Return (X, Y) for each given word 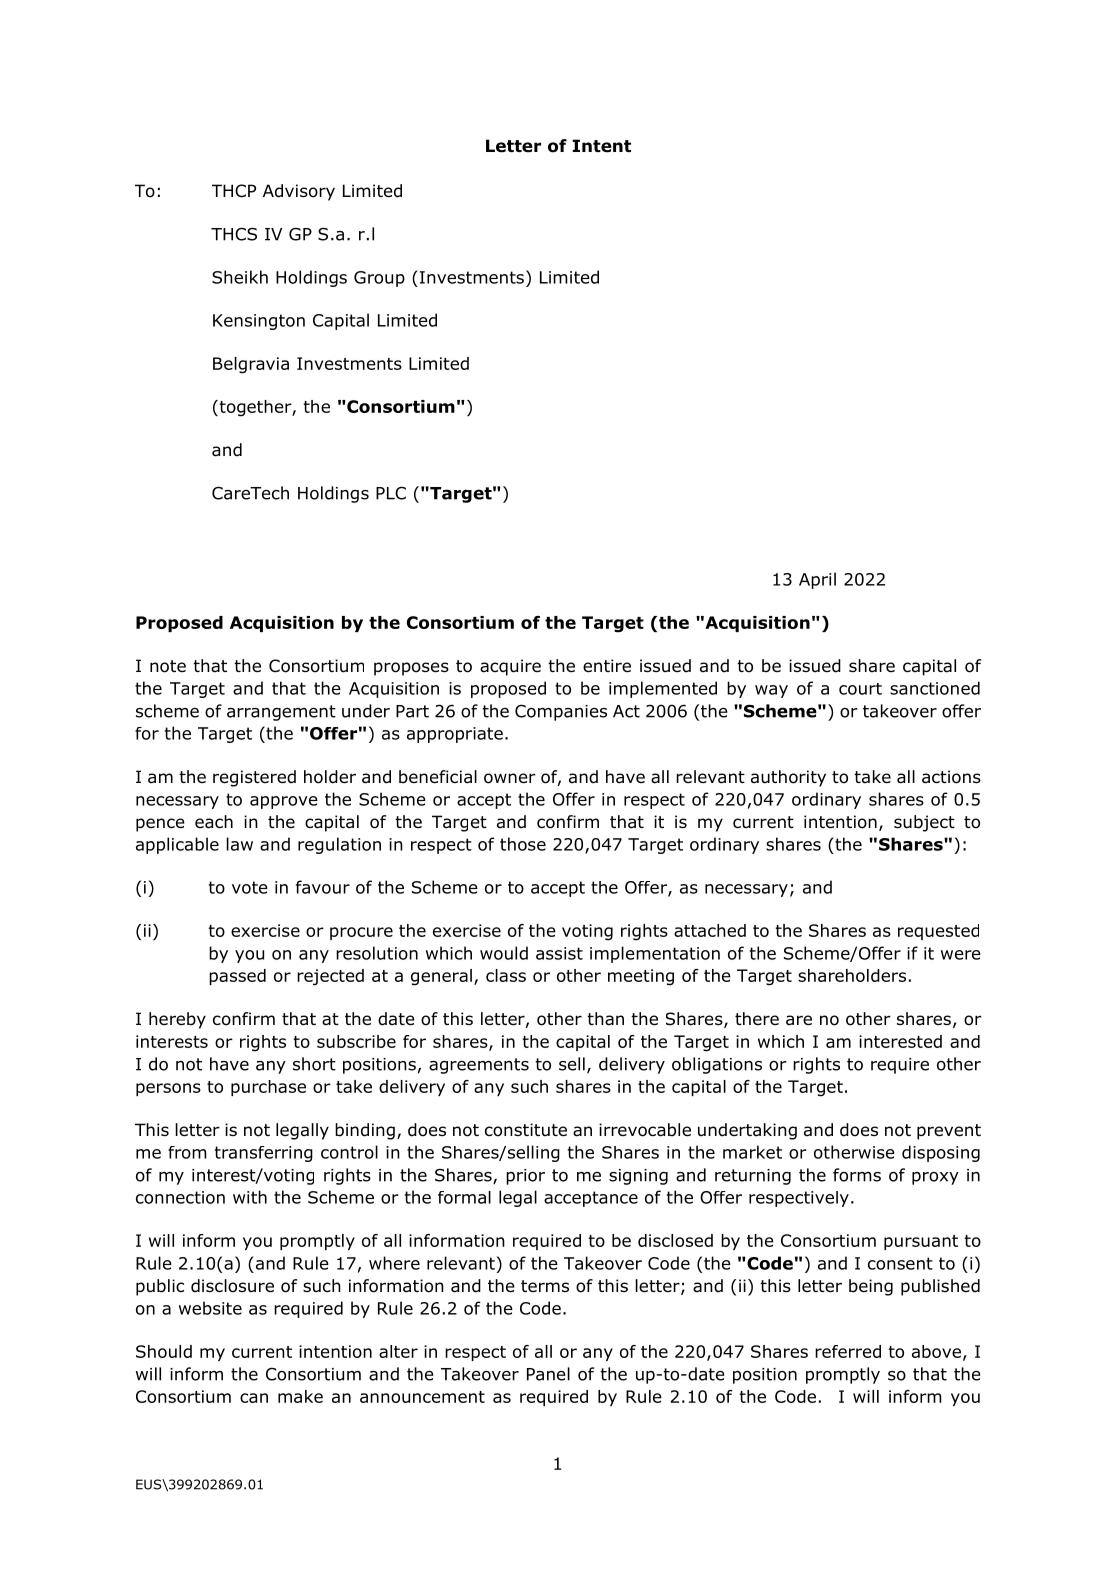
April (817, 580)
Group (379, 279)
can (254, 1398)
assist (559, 953)
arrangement (281, 713)
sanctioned (935, 688)
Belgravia (251, 365)
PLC (391, 493)
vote (250, 887)
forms (857, 1175)
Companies (561, 712)
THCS (234, 234)
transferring (264, 1154)
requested (938, 932)
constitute (526, 1130)
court (860, 689)
